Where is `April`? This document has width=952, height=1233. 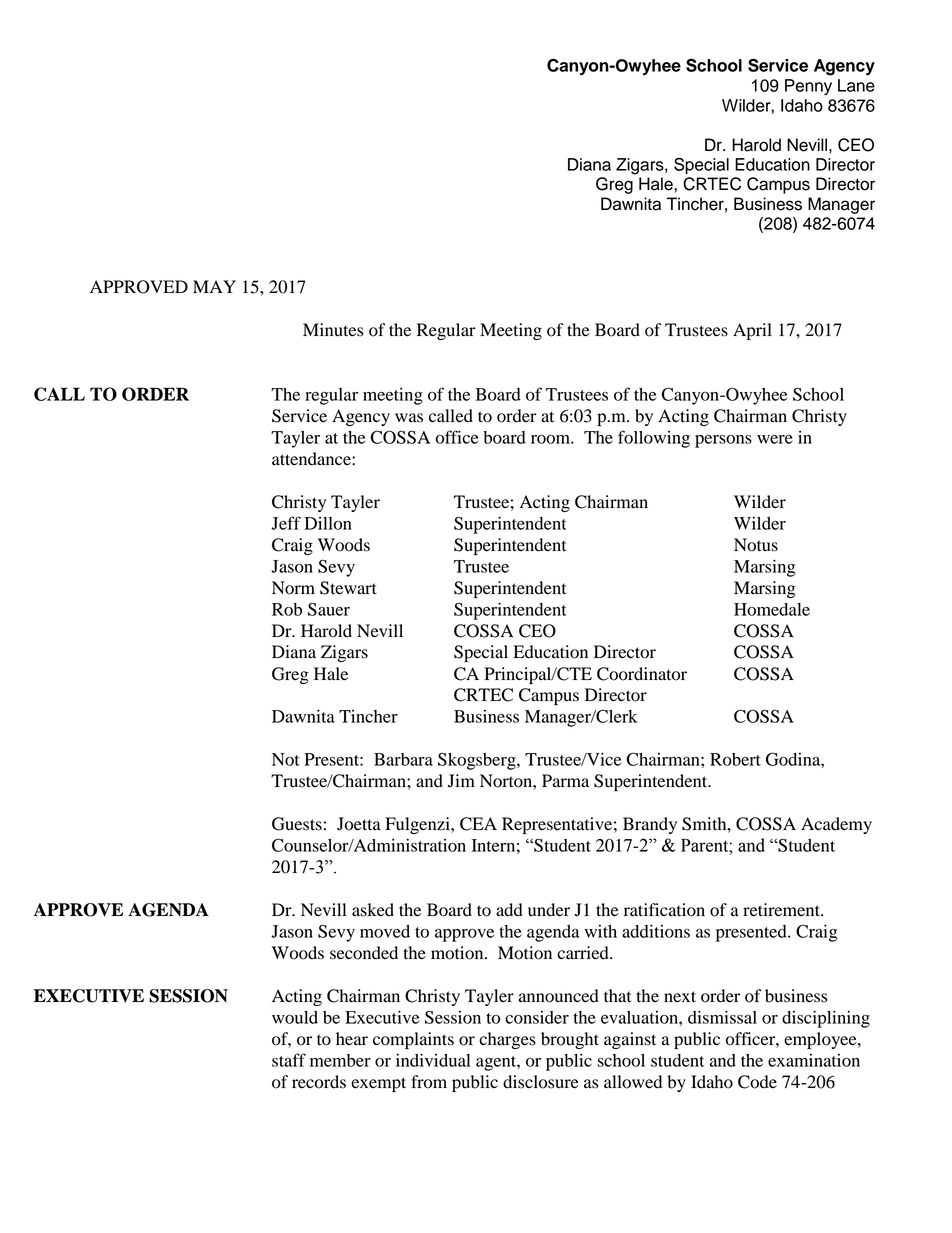
April is located at coordinates (752, 331).
